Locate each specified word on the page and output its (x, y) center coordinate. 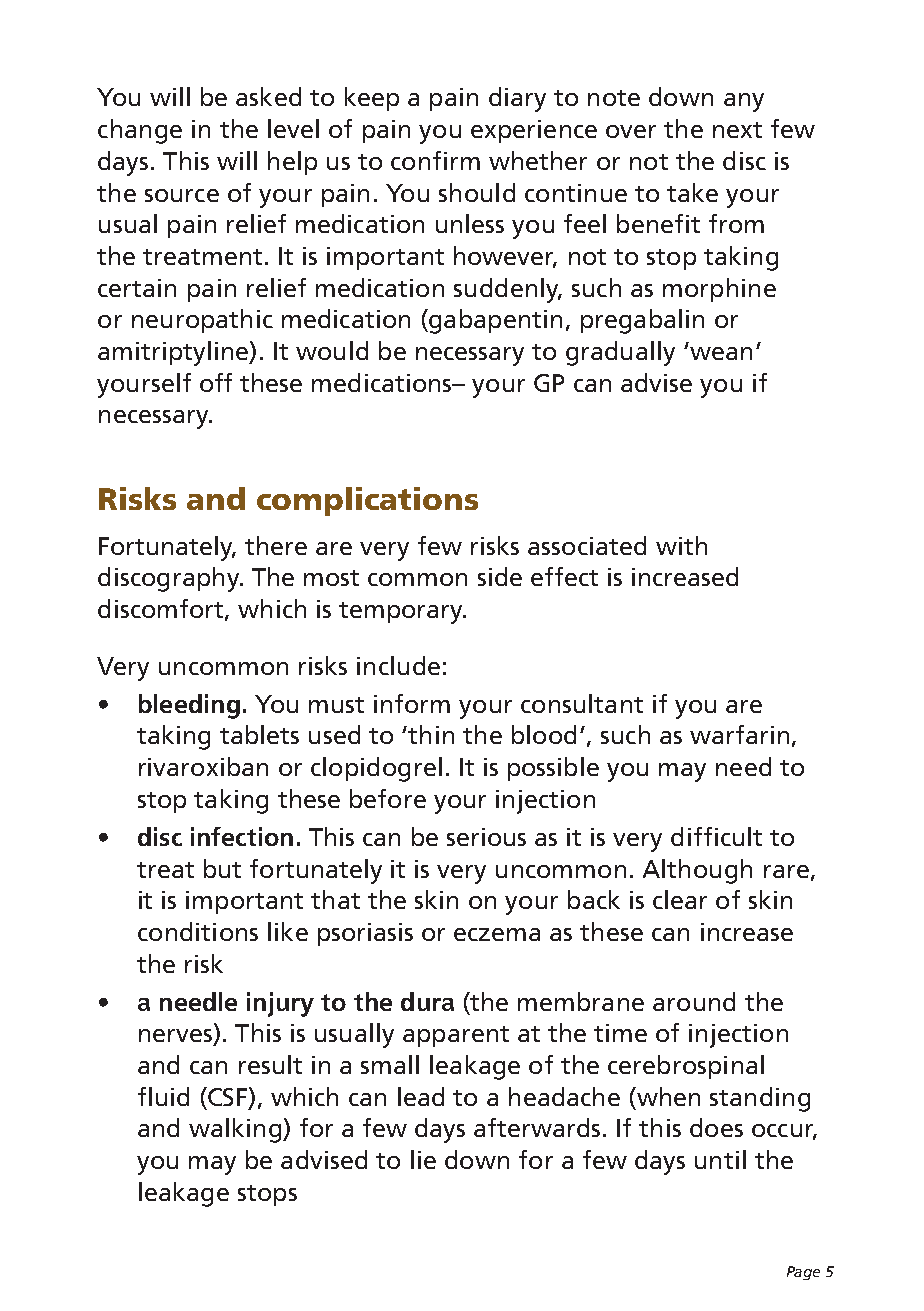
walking (236, 1130)
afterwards (537, 1127)
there (276, 545)
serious (486, 837)
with (681, 545)
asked (268, 96)
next (737, 130)
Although (697, 871)
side (500, 576)
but (222, 868)
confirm (435, 160)
